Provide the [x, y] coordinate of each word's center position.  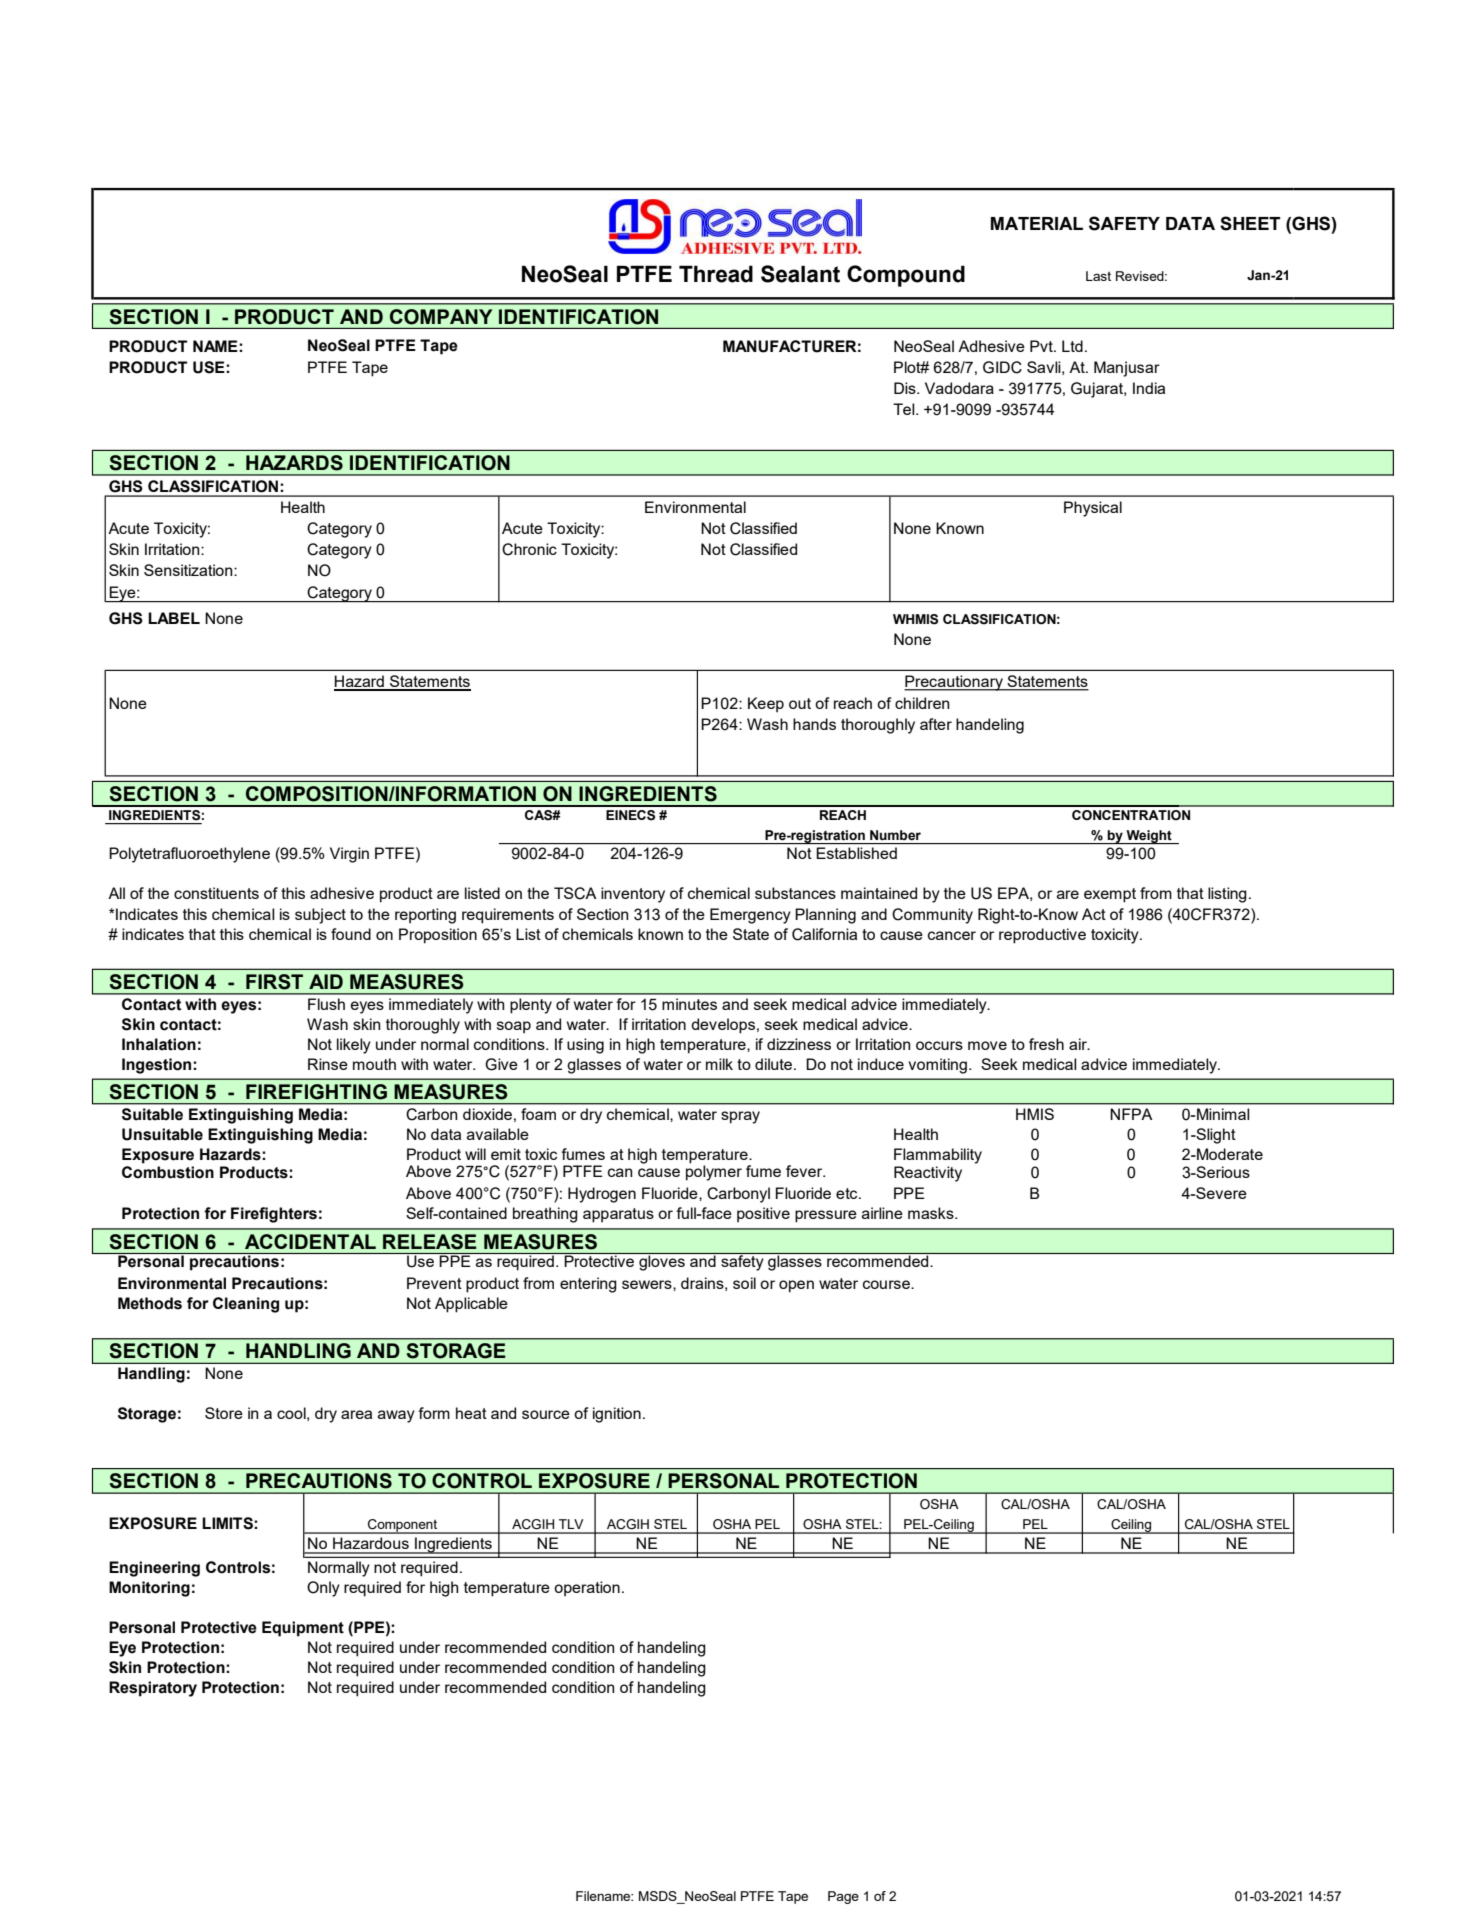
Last [1098, 276]
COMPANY [441, 317]
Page [843, 1897]
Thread [716, 274]
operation [587, 1588]
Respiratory [153, 1689]
